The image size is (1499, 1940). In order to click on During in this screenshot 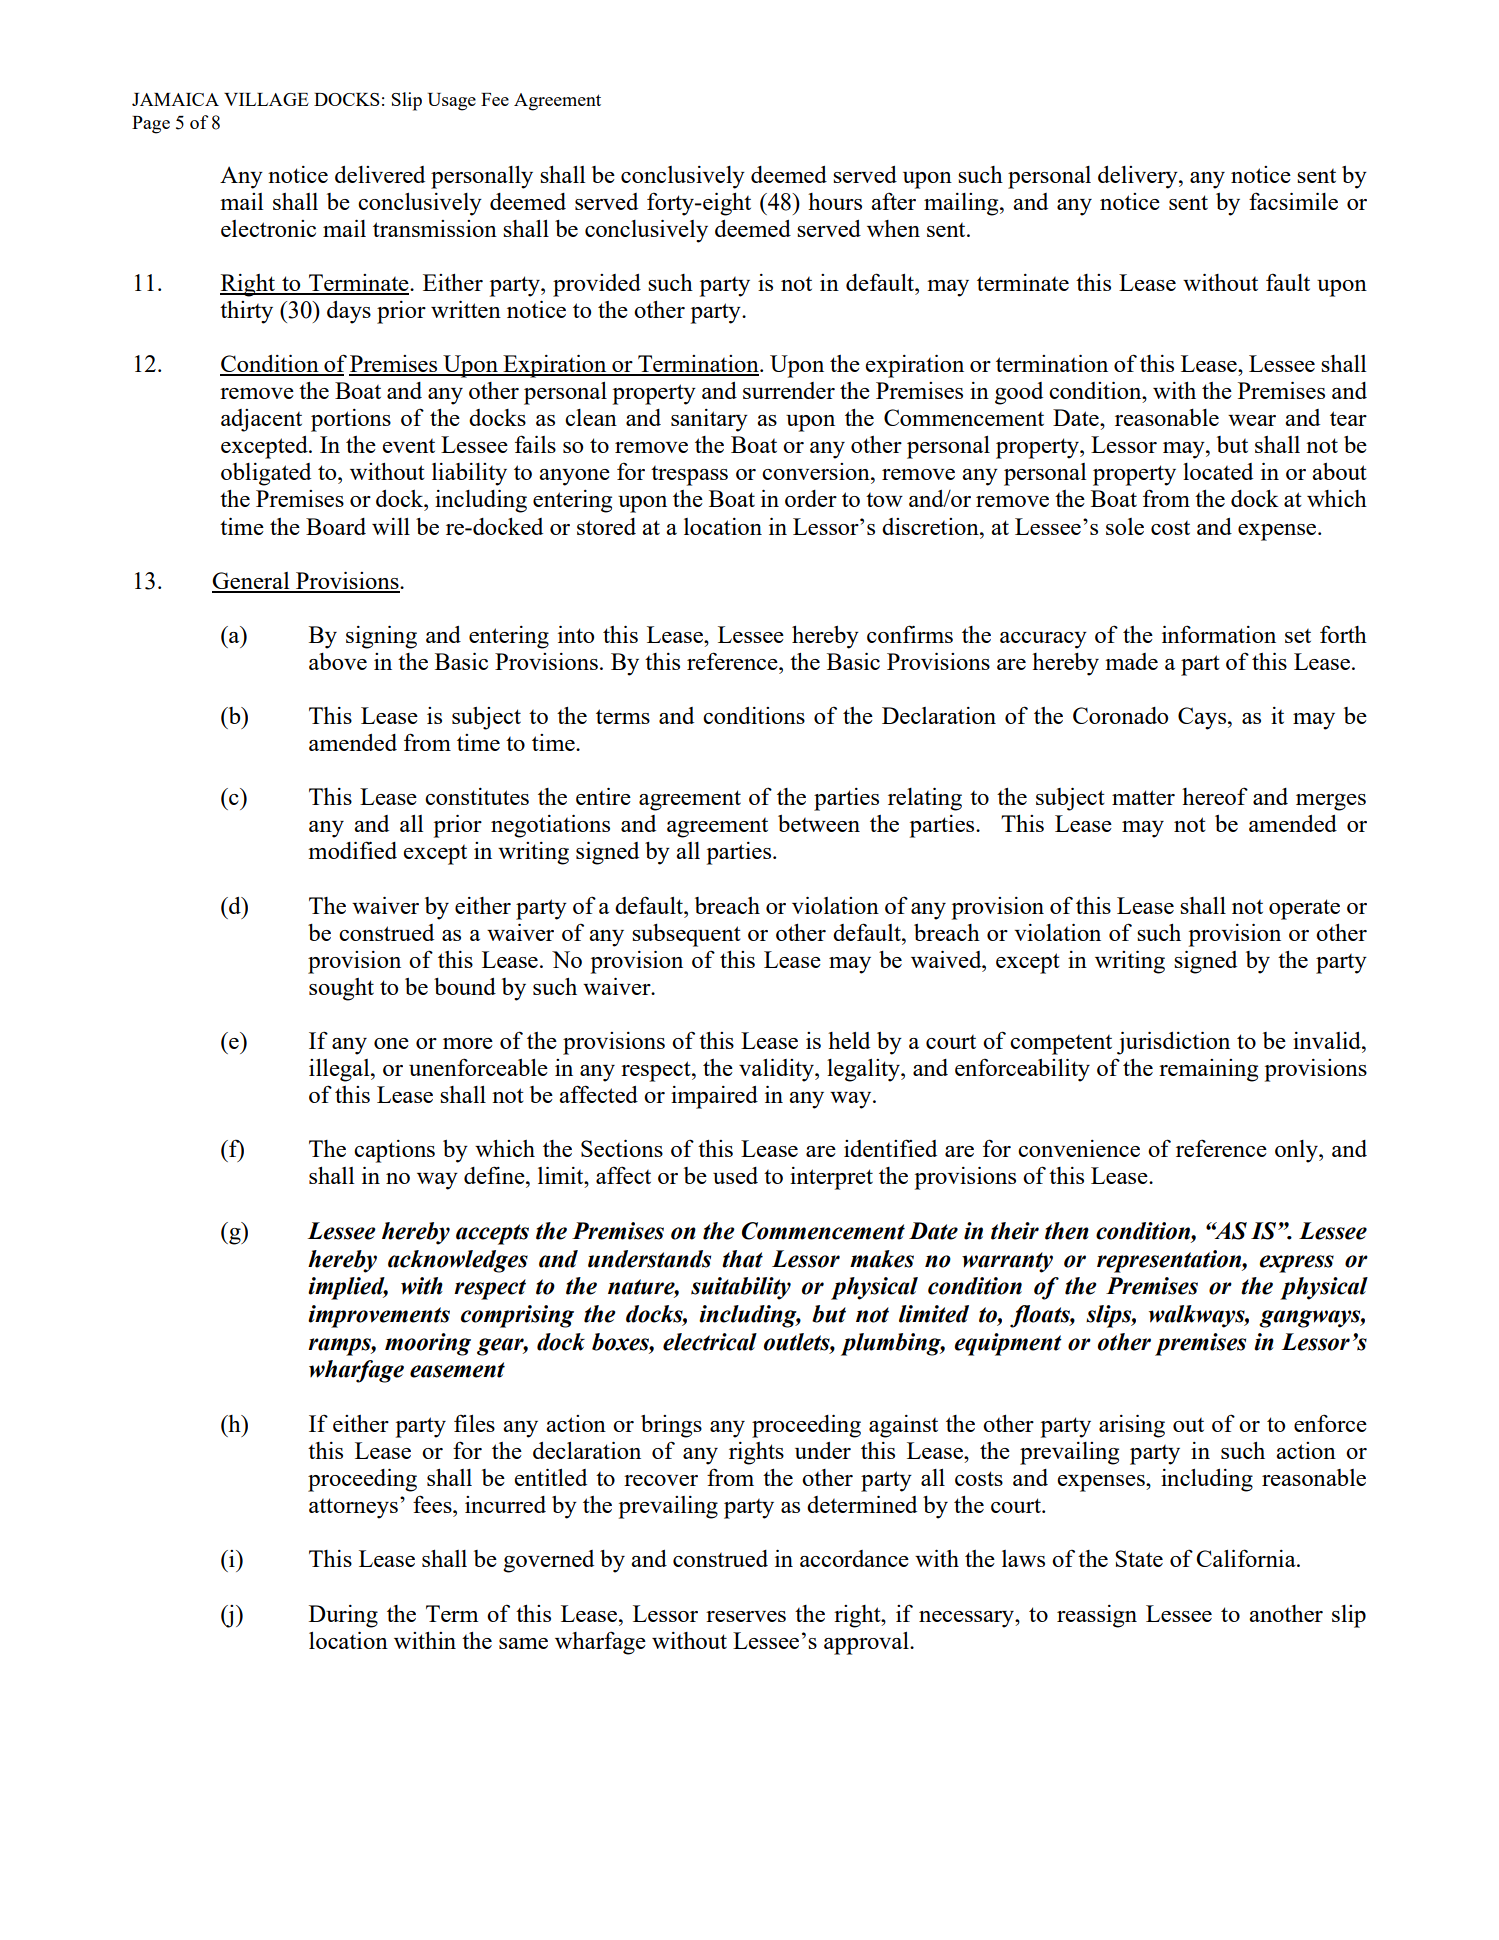, I will do `click(343, 1616)`.
